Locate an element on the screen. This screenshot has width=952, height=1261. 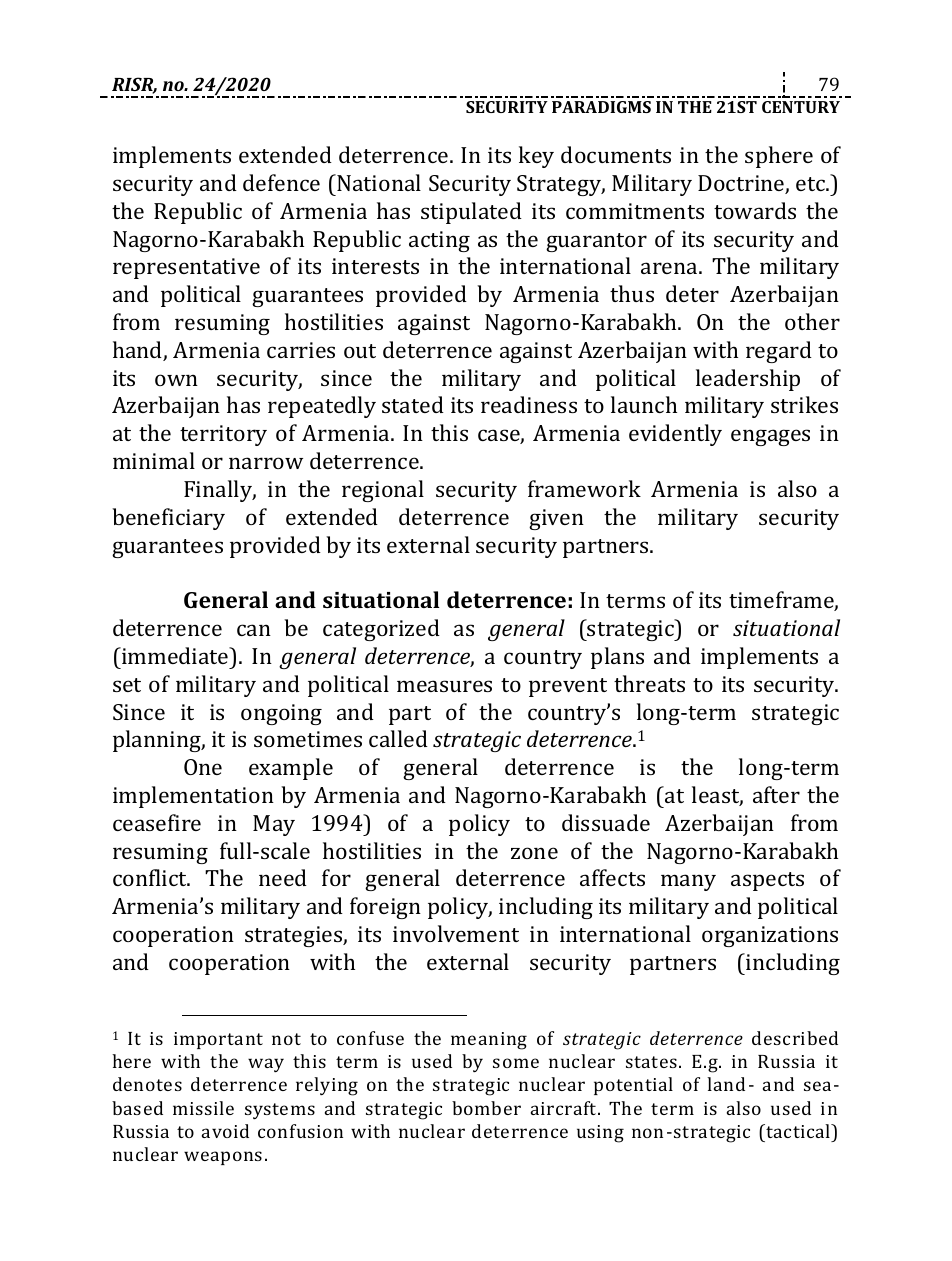
territory is located at coordinates (223, 435).
